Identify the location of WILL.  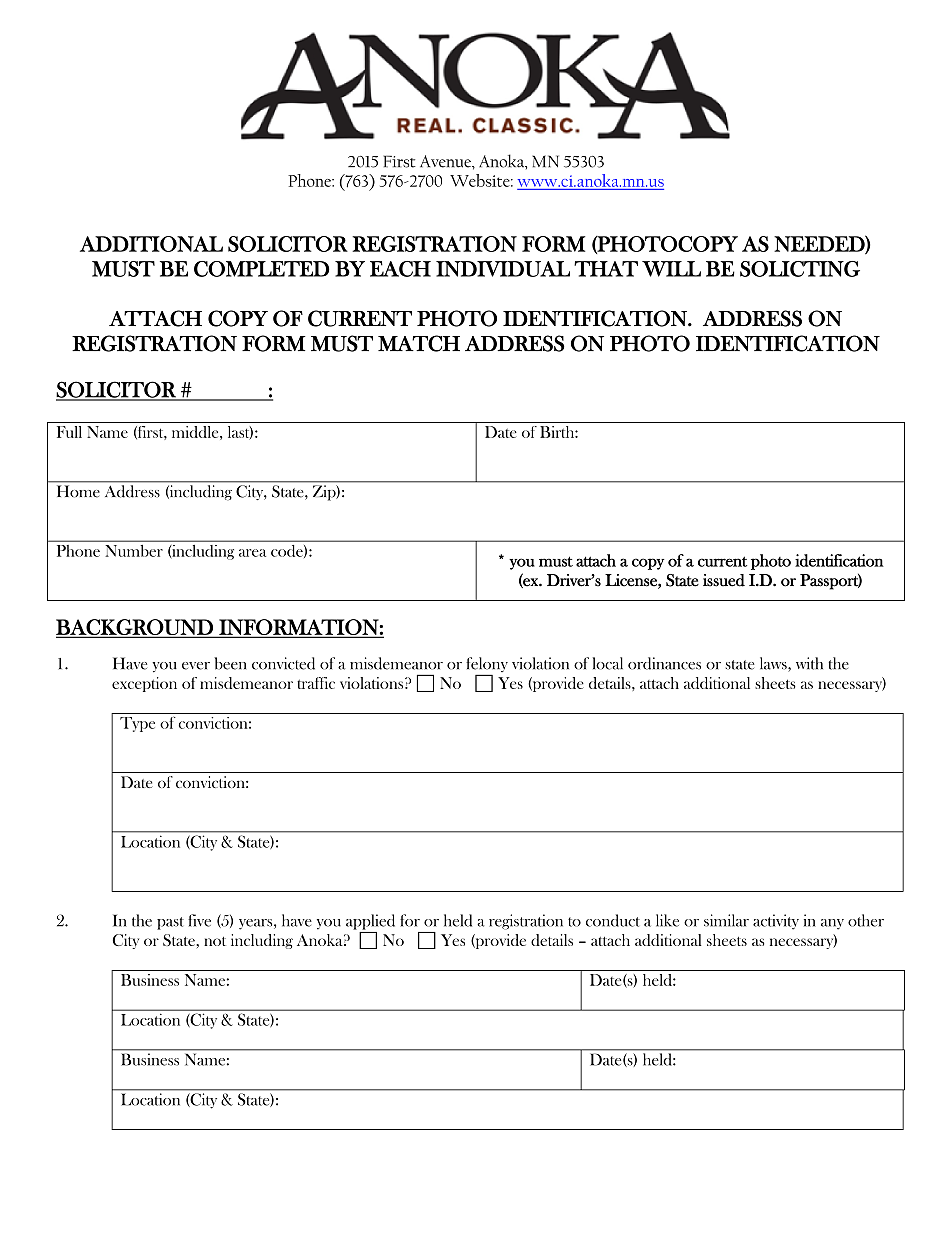
(671, 269).
